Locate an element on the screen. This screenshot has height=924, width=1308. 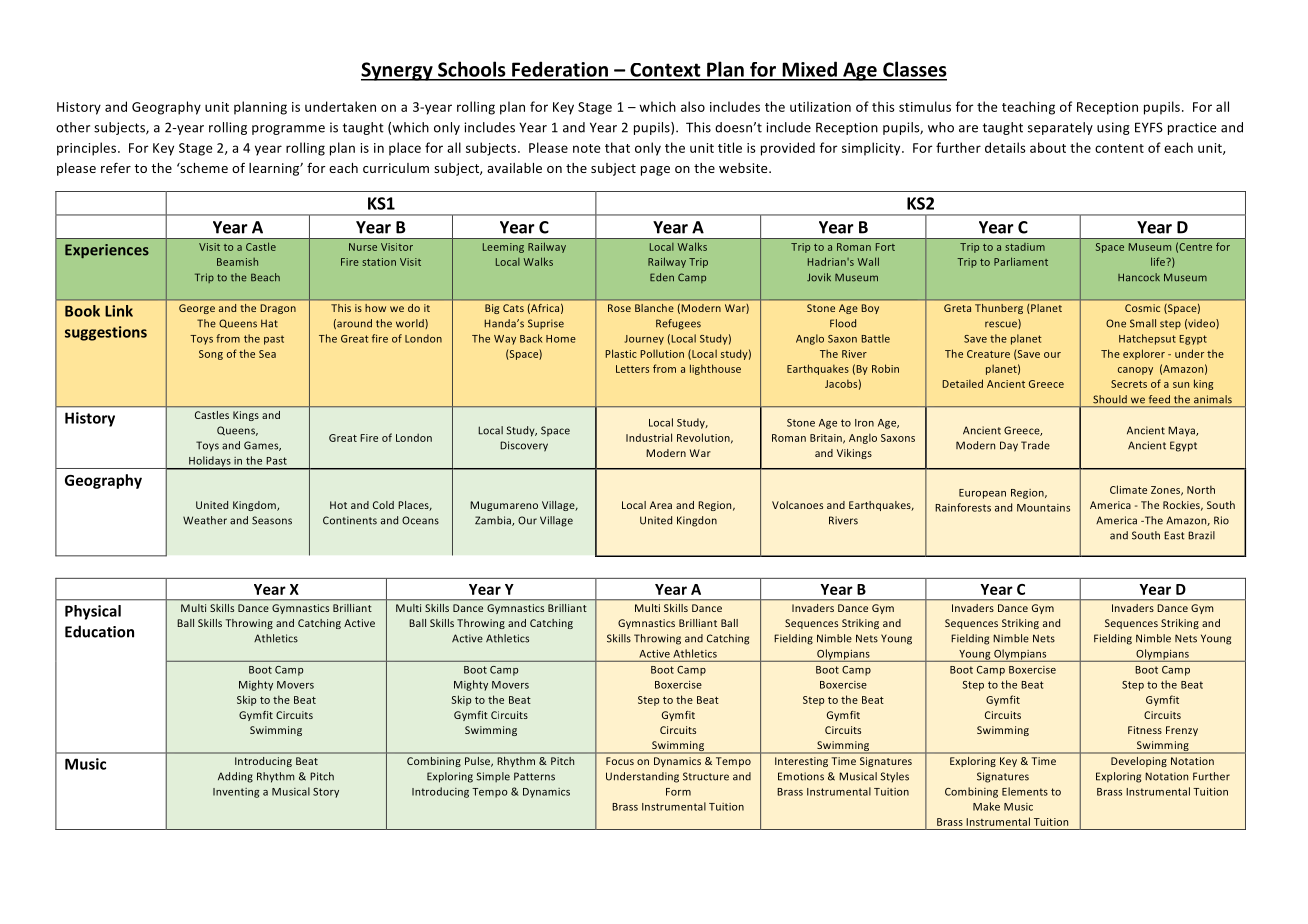
Eden is located at coordinates (662, 277).
